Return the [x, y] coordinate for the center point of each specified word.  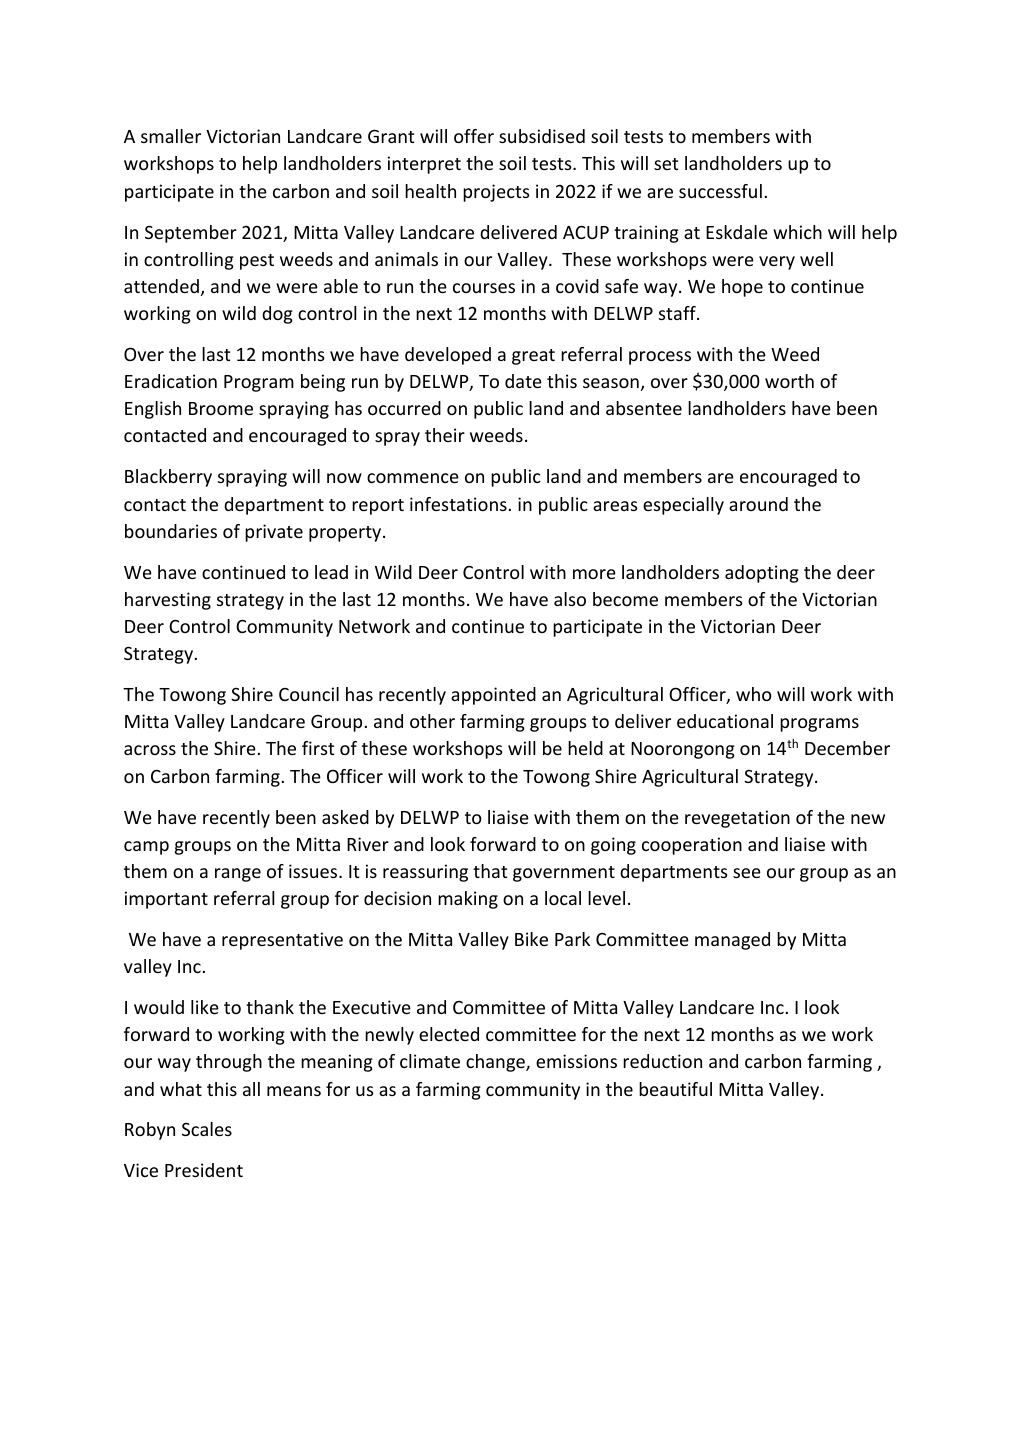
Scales [207, 1129]
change [496, 1063]
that [490, 871]
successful [720, 191]
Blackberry [168, 478]
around [758, 504]
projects [496, 193]
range [238, 875]
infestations [458, 504]
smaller [171, 136]
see [747, 873]
